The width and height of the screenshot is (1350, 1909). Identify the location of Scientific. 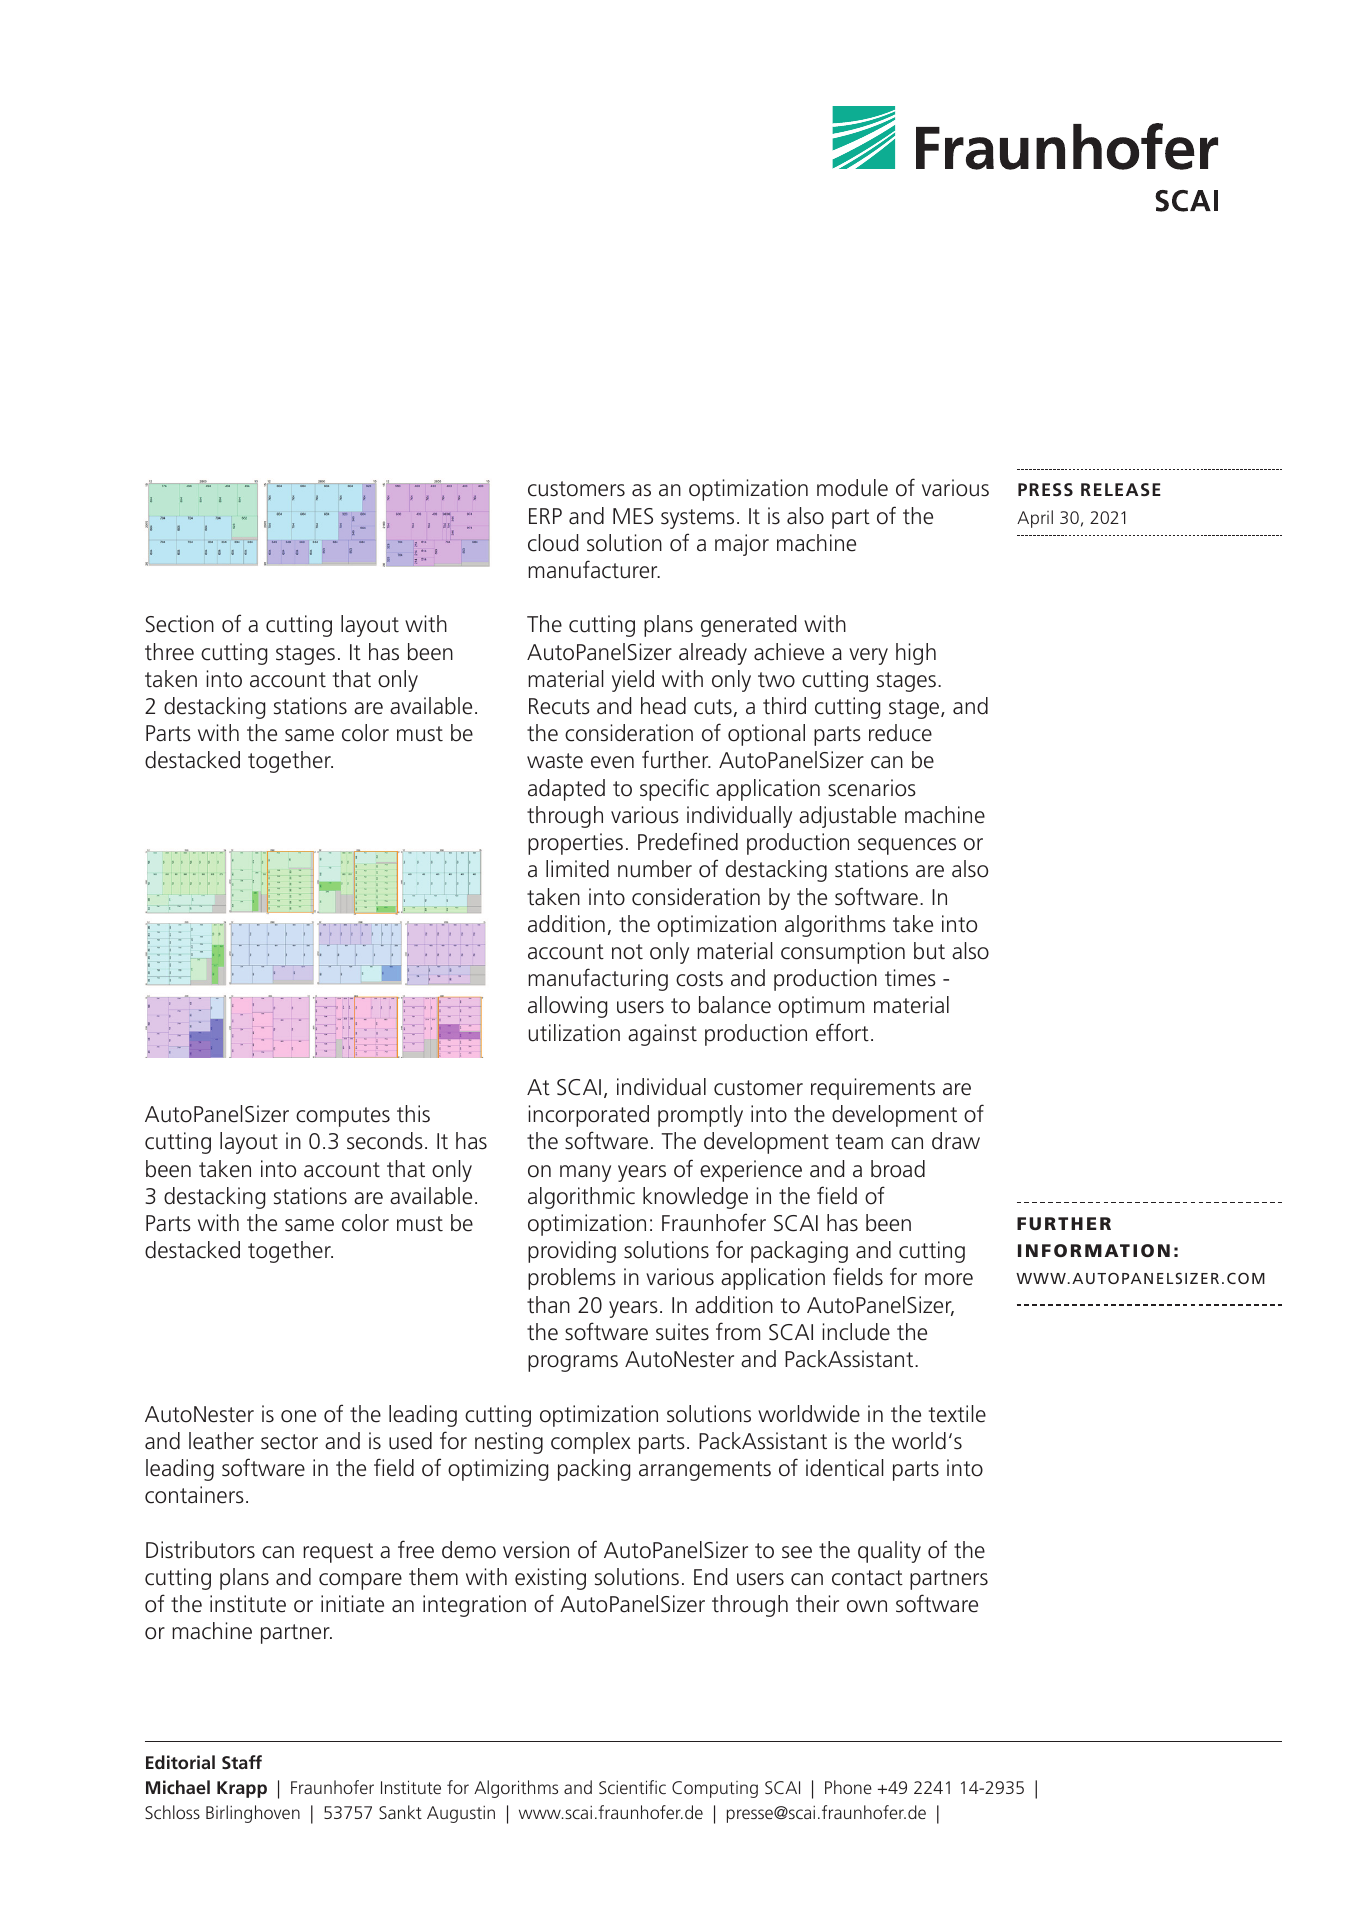
(632, 1787).
